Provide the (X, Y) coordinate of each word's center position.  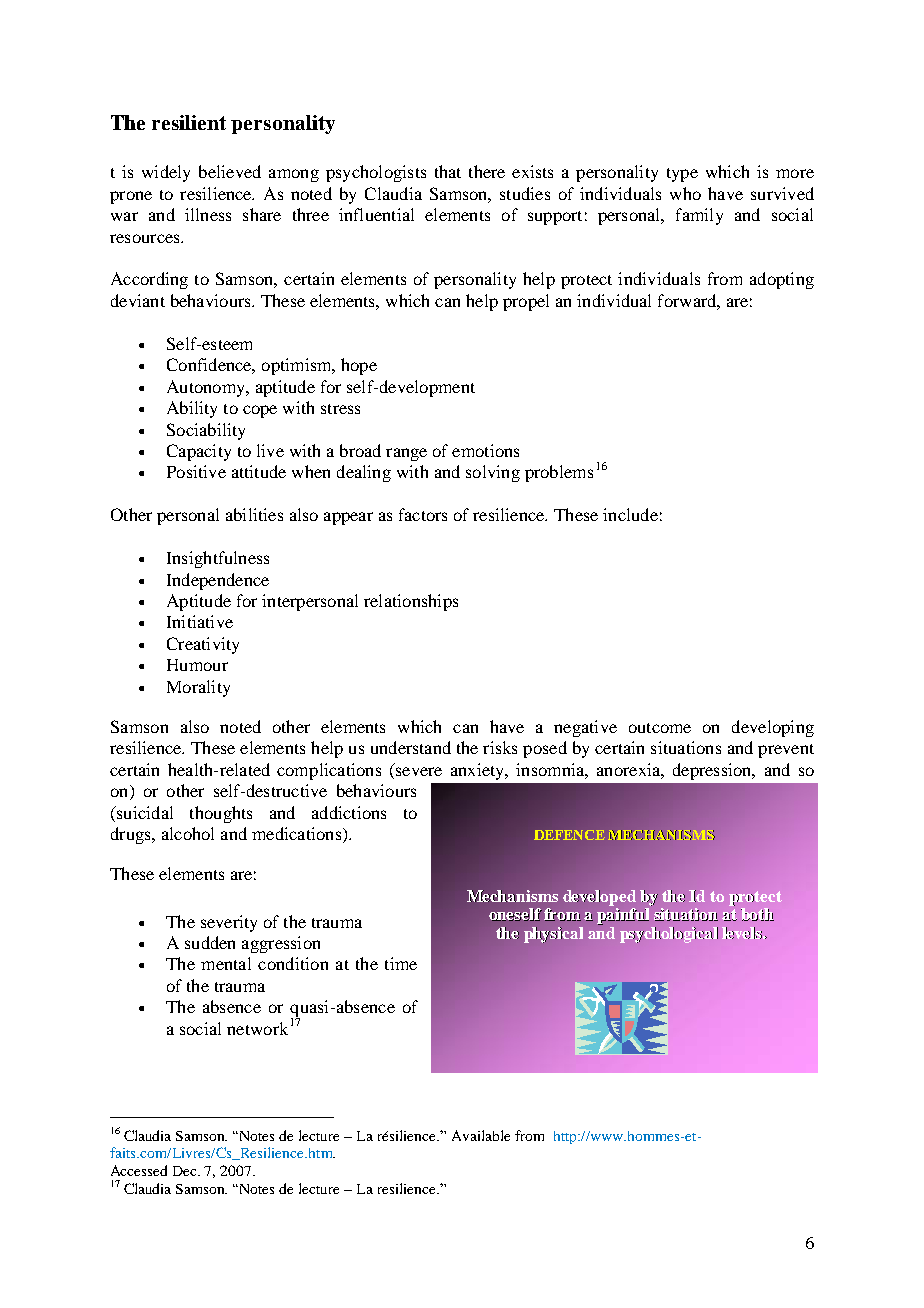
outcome (660, 728)
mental (226, 963)
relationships (411, 602)
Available (481, 1135)
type (682, 175)
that (448, 171)
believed (230, 171)
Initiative (200, 621)
